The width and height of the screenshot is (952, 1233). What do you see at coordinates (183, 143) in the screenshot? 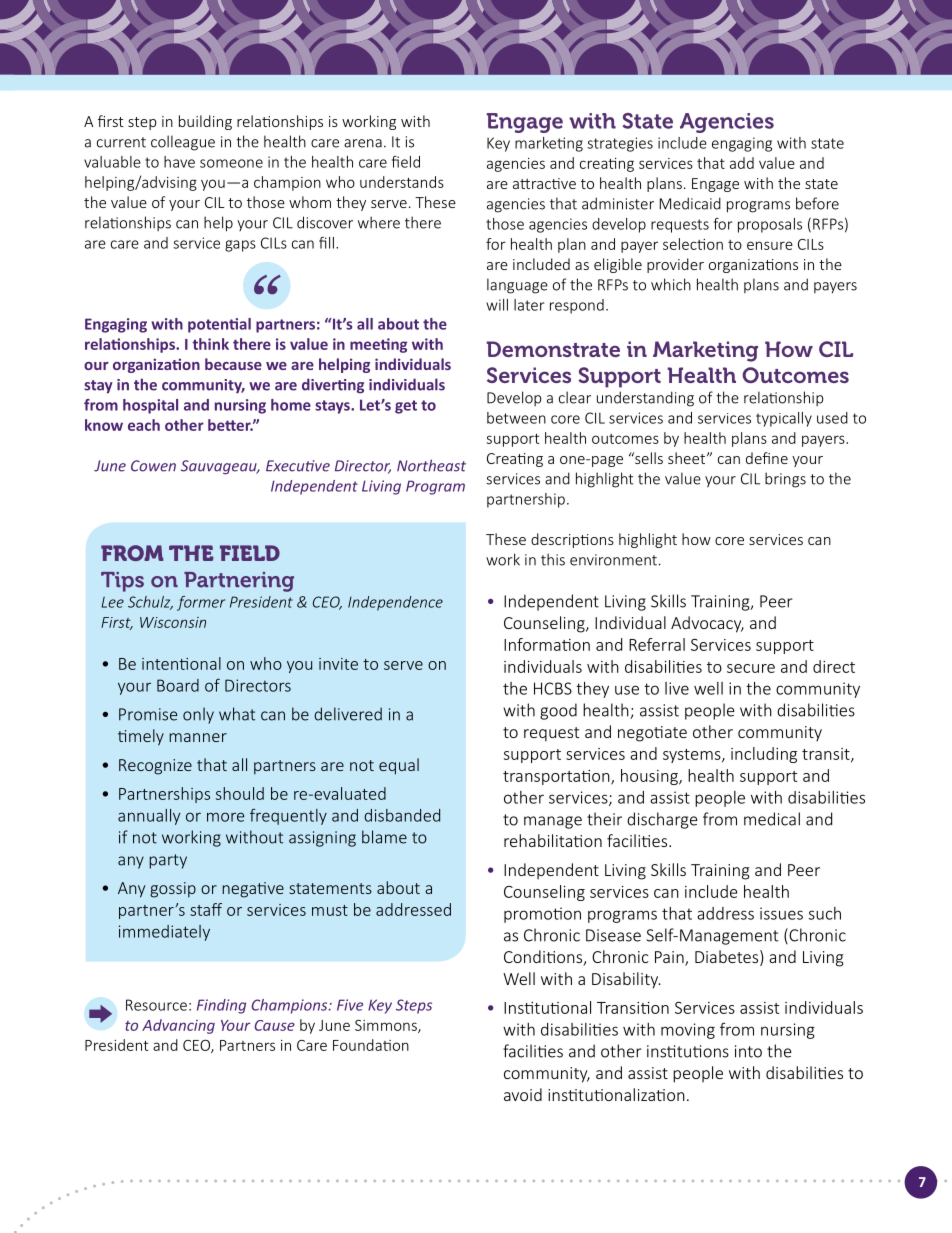
I see `colleague` at bounding box center [183, 143].
